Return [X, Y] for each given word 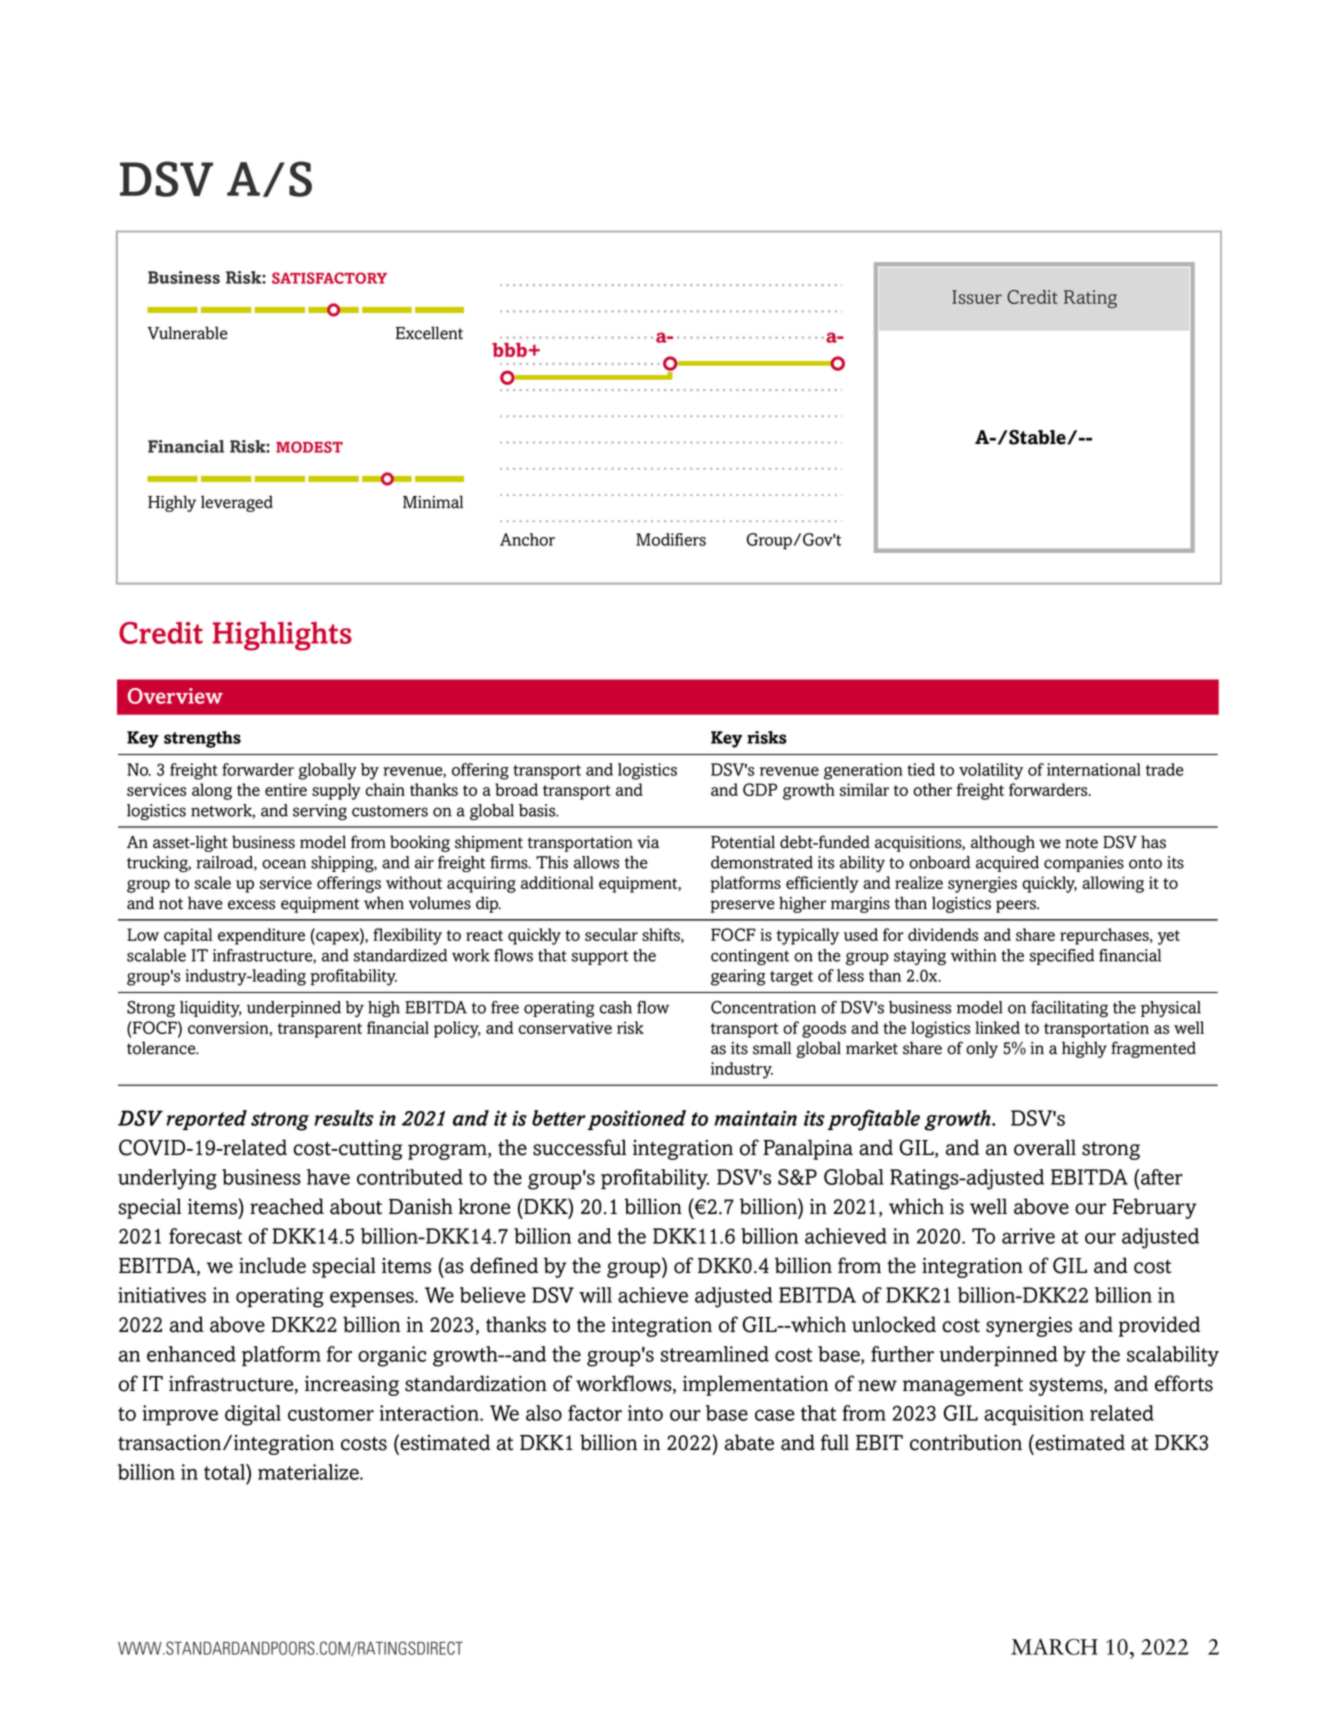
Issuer [977, 297]
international [1094, 769]
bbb [509, 350]
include [272, 1265]
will [595, 1295]
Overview [175, 696]
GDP [760, 789]
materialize [309, 1472]
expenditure [261, 936]
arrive [1028, 1236]
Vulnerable [187, 333]
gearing [738, 977]
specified [1062, 957]
